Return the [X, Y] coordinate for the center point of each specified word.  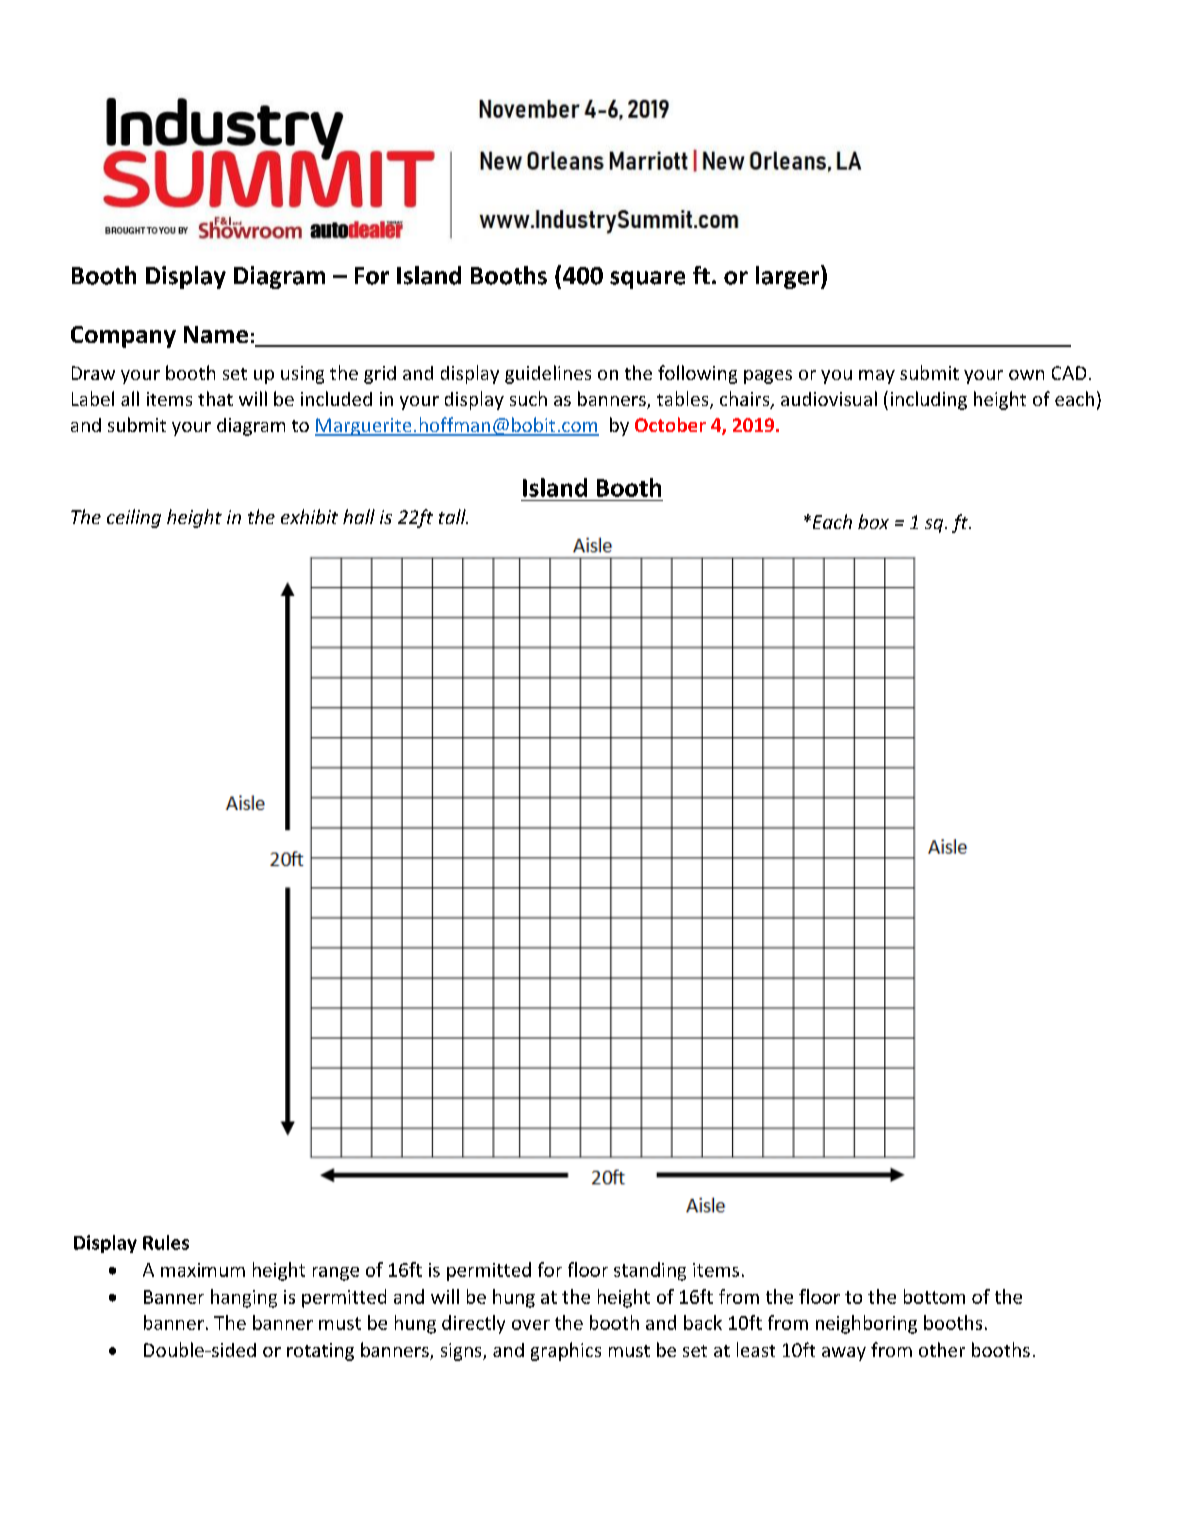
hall [359, 516]
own [1026, 375]
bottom [934, 1296]
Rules [166, 1242]
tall [453, 516]
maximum [203, 1270]
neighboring [866, 1324]
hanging [244, 1298]
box [873, 521]
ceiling [134, 518]
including [929, 400]
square [647, 280]
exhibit [309, 516]
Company [123, 337]
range [336, 1274]
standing [650, 1271]
